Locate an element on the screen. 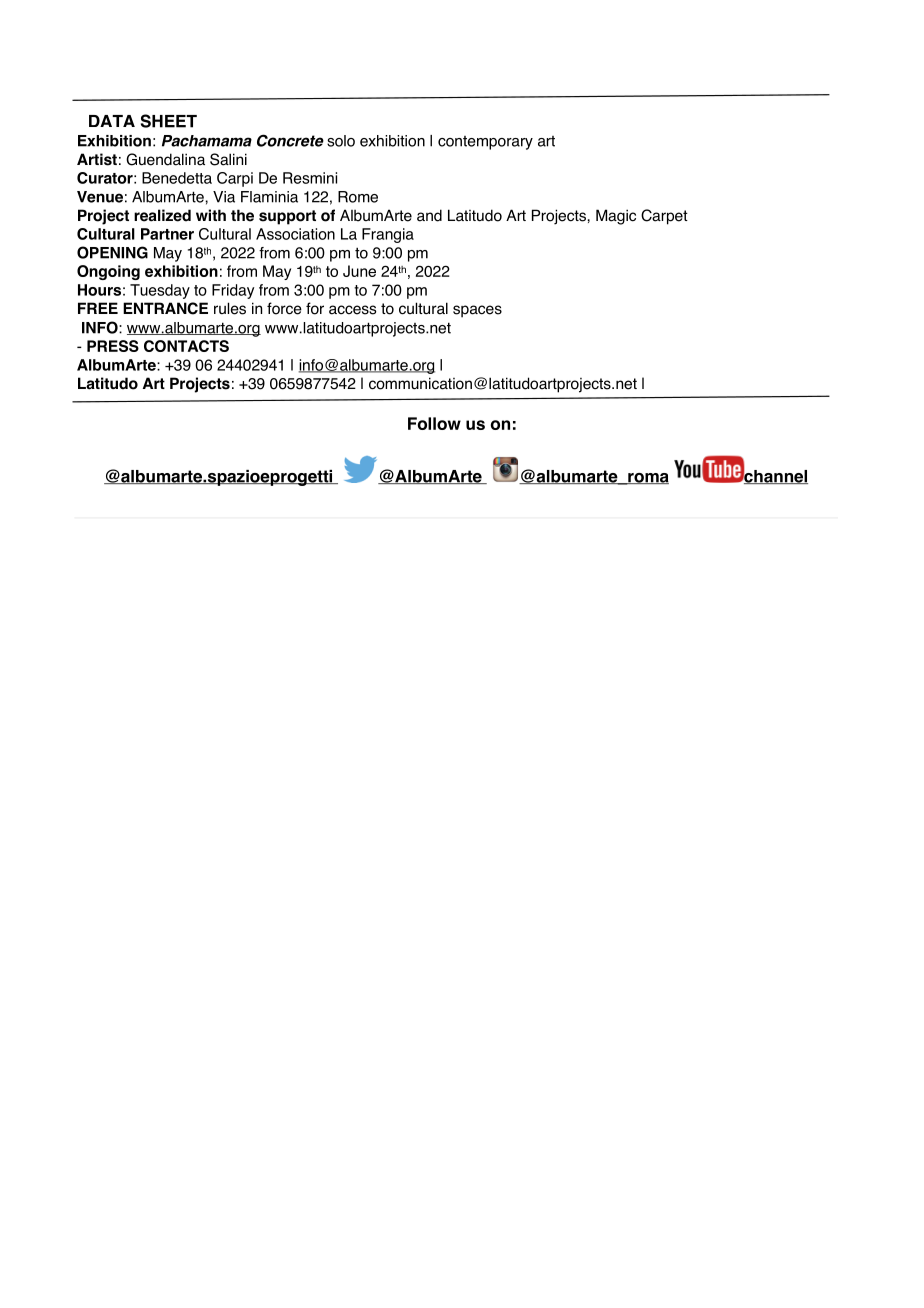 This screenshot has height=1308, width=924. CONTACTS is located at coordinates (186, 346).
